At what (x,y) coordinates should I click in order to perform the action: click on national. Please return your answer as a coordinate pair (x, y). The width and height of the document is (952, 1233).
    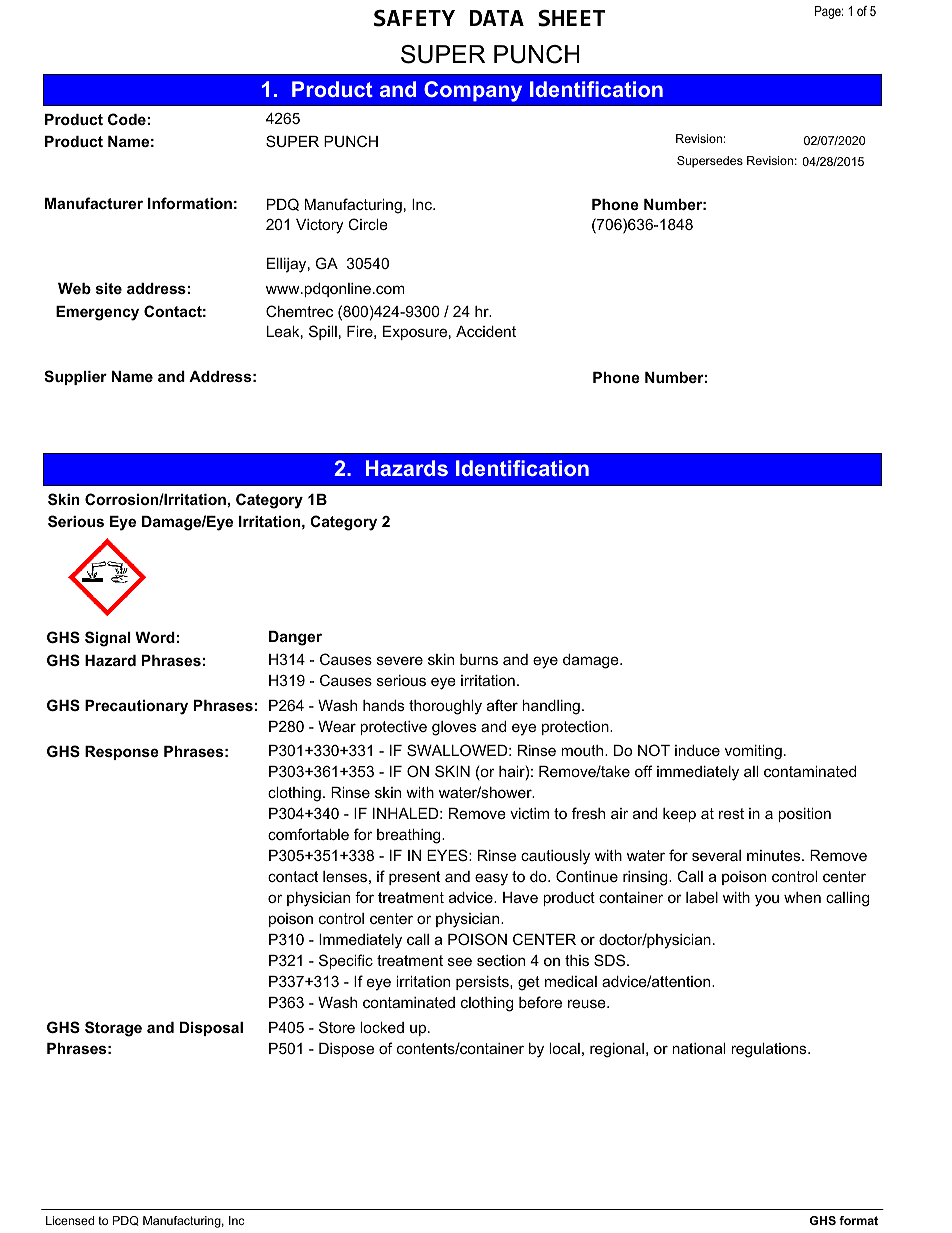
    Looking at the image, I should click on (698, 1048).
